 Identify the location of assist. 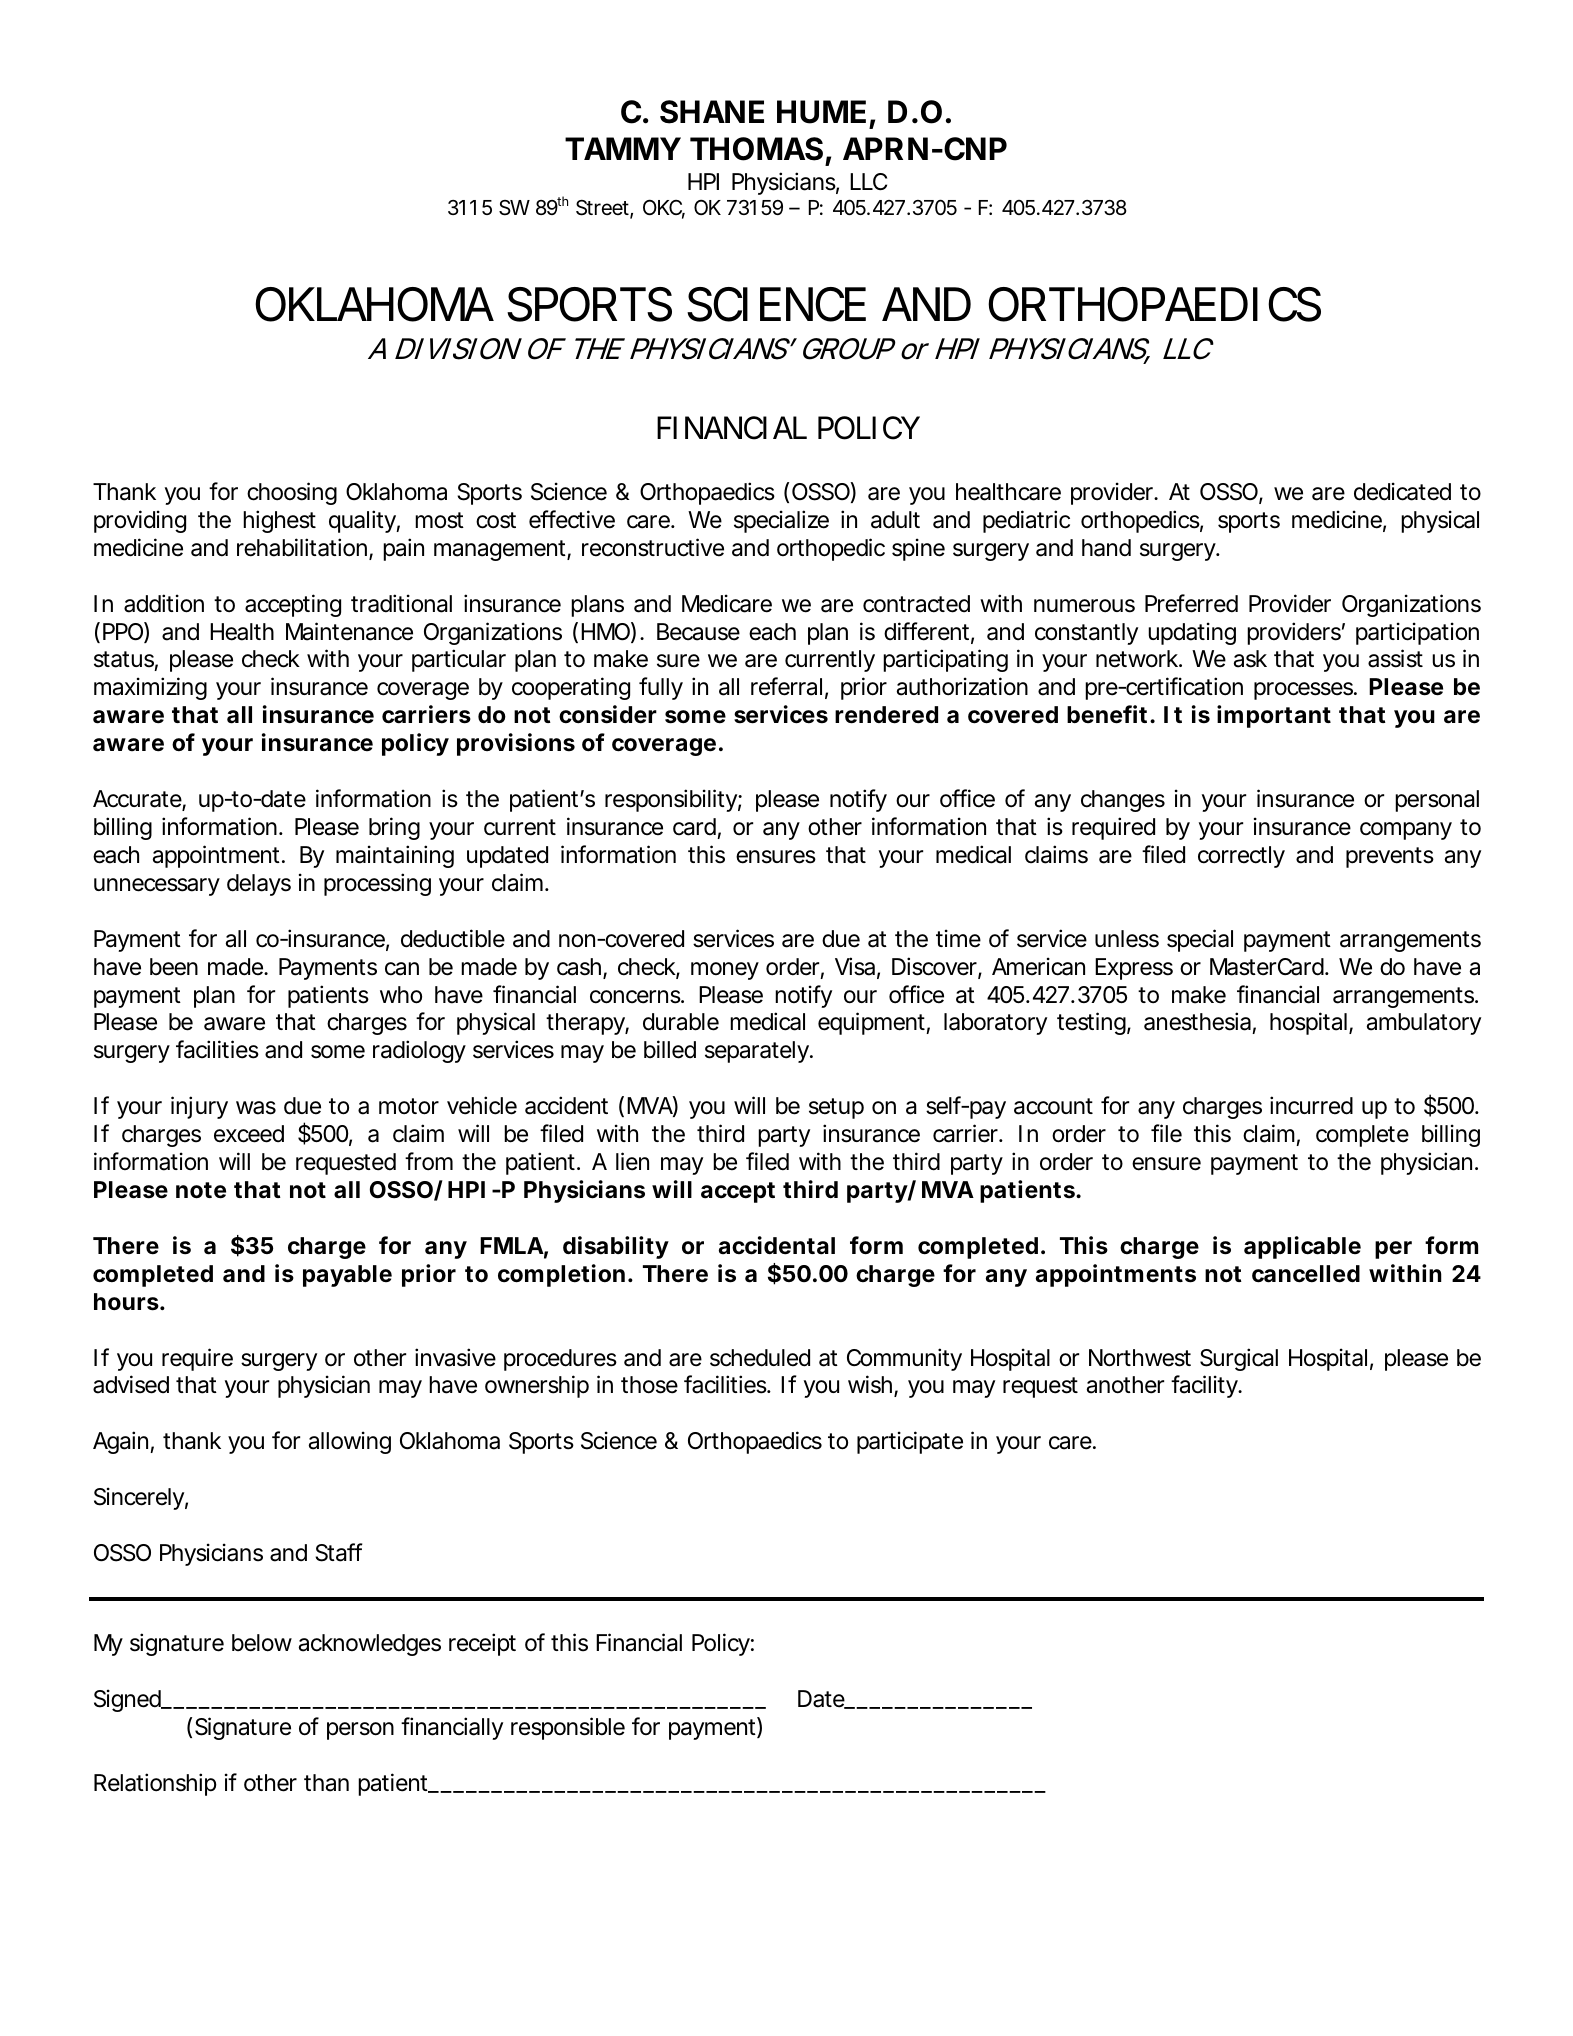
(1395, 658).
